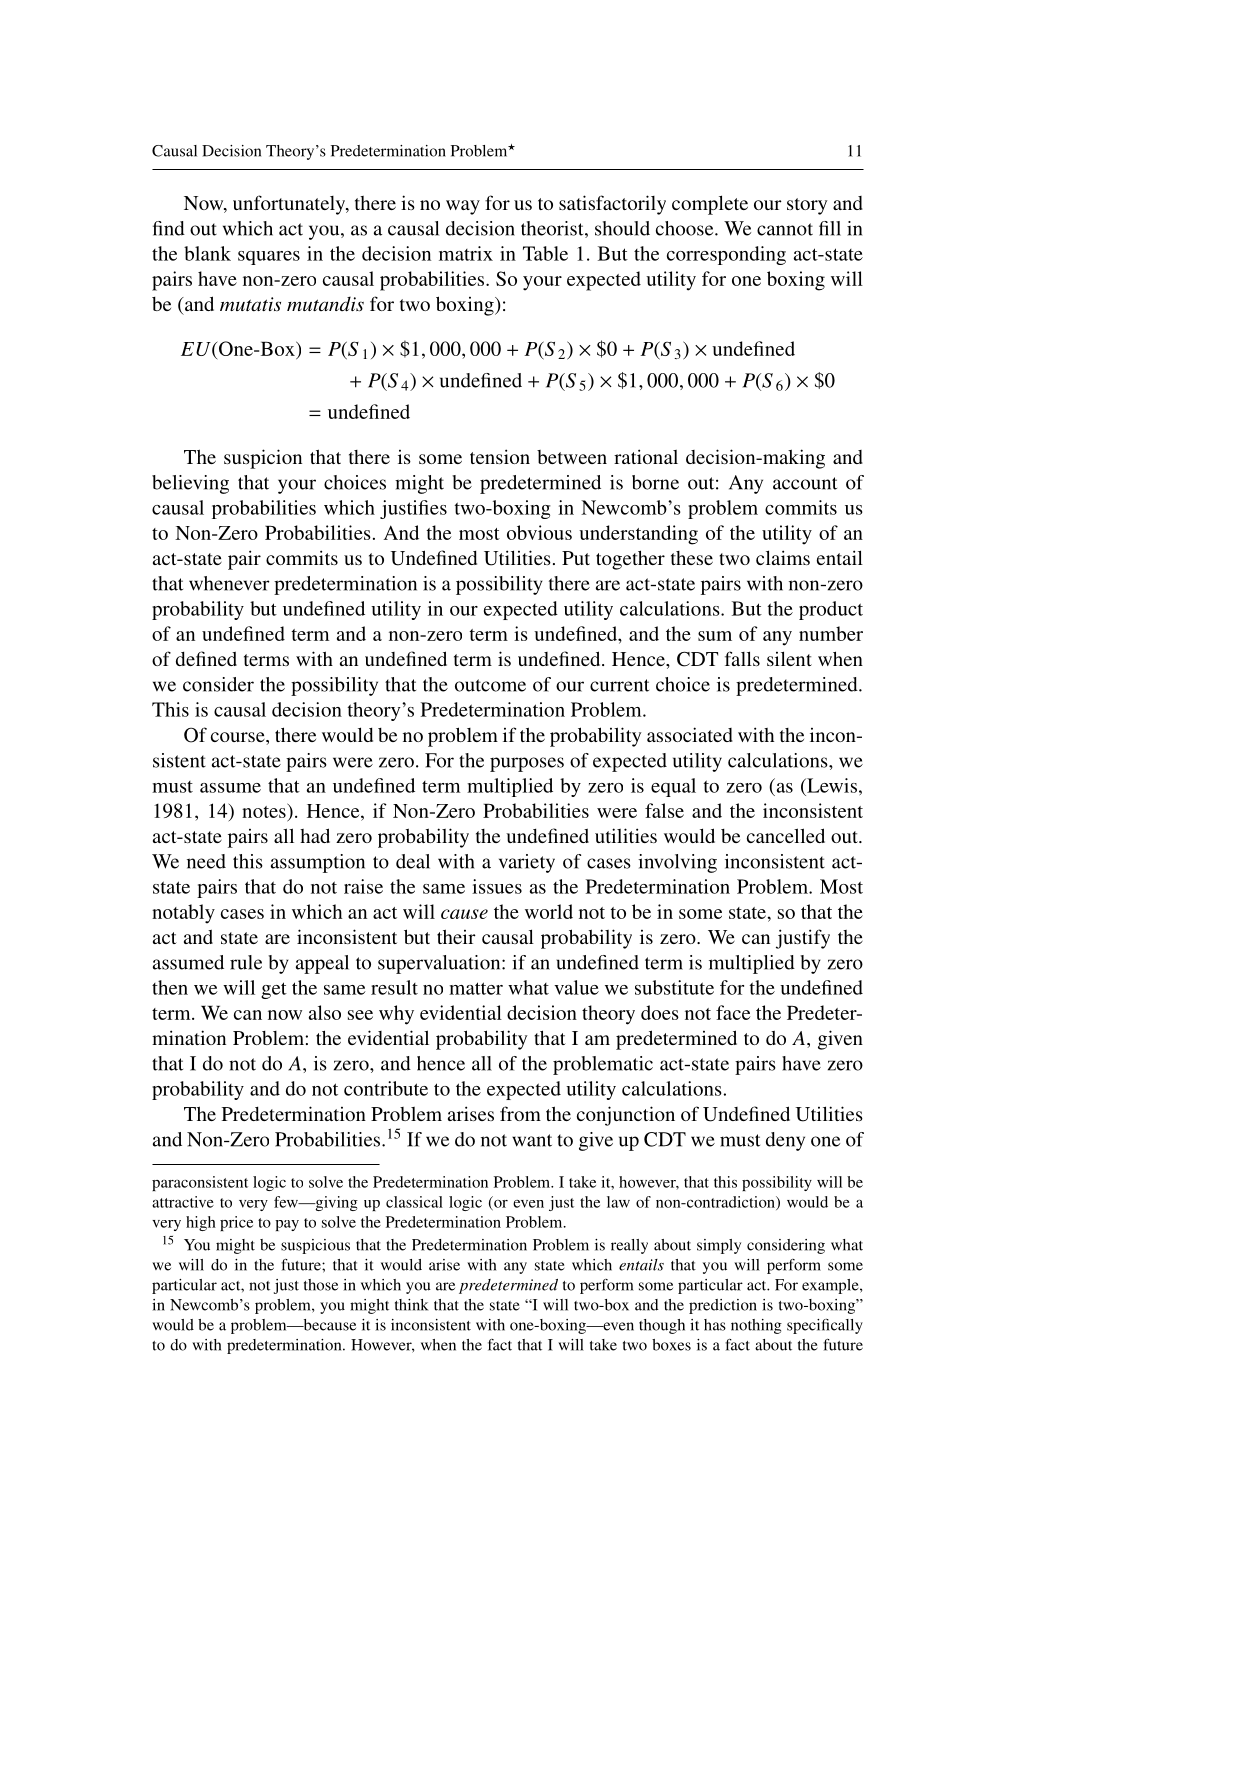 This document has height=1778, width=1257. Describe the element at coordinates (756, 1326) in the document. I see `nothing` at that location.
